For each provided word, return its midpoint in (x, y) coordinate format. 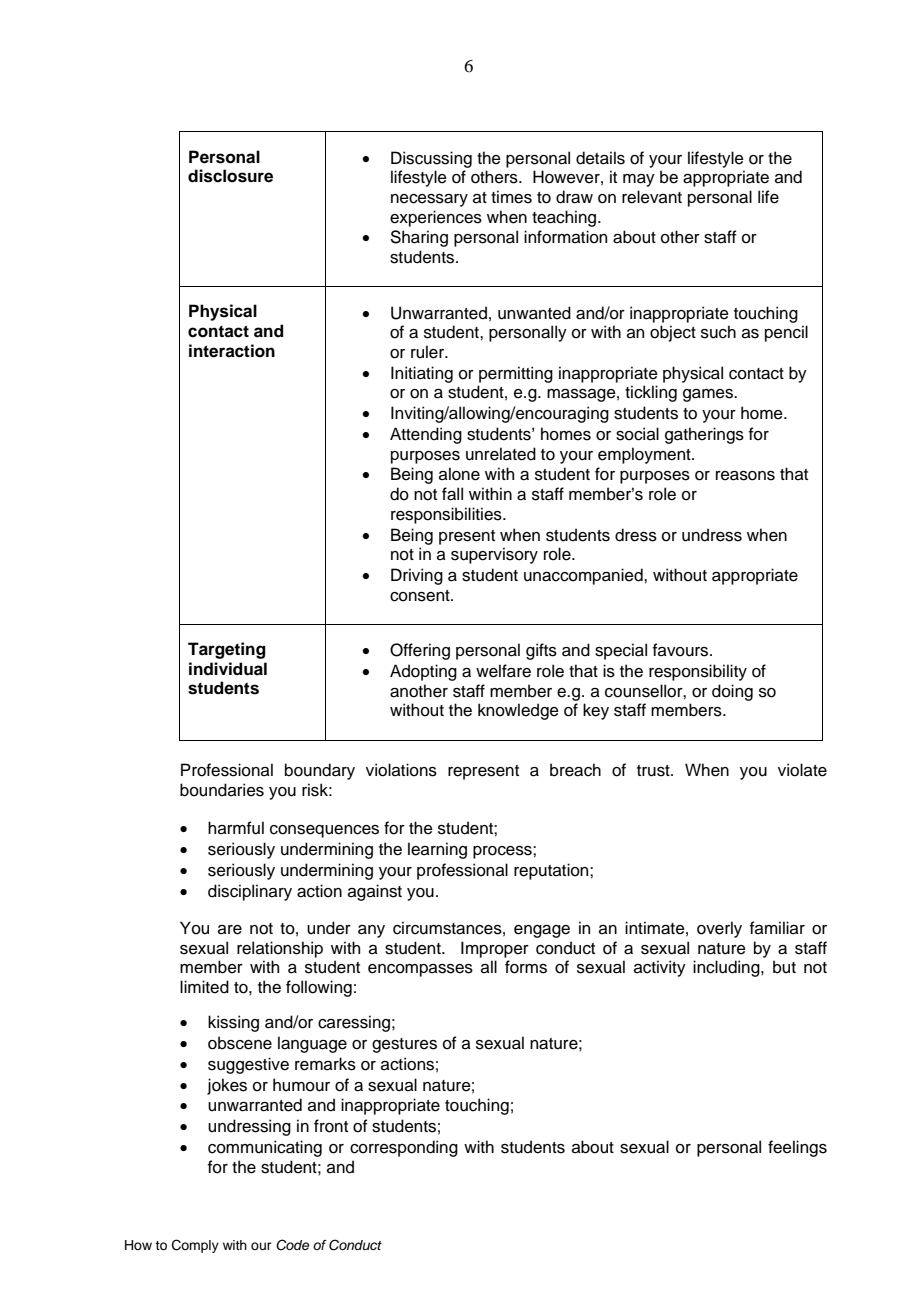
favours (682, 650)
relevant (652, 197)
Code (292, 1245)
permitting (516, 374)
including (727, 968)
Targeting (227, 650)
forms (526, 967)
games (709, 395)
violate (802, 770)
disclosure (230, 176)
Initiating (422, 374)
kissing (233, 1023)
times (511, 197)
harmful (236, 828)
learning (437, 850)
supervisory (494, 555)
